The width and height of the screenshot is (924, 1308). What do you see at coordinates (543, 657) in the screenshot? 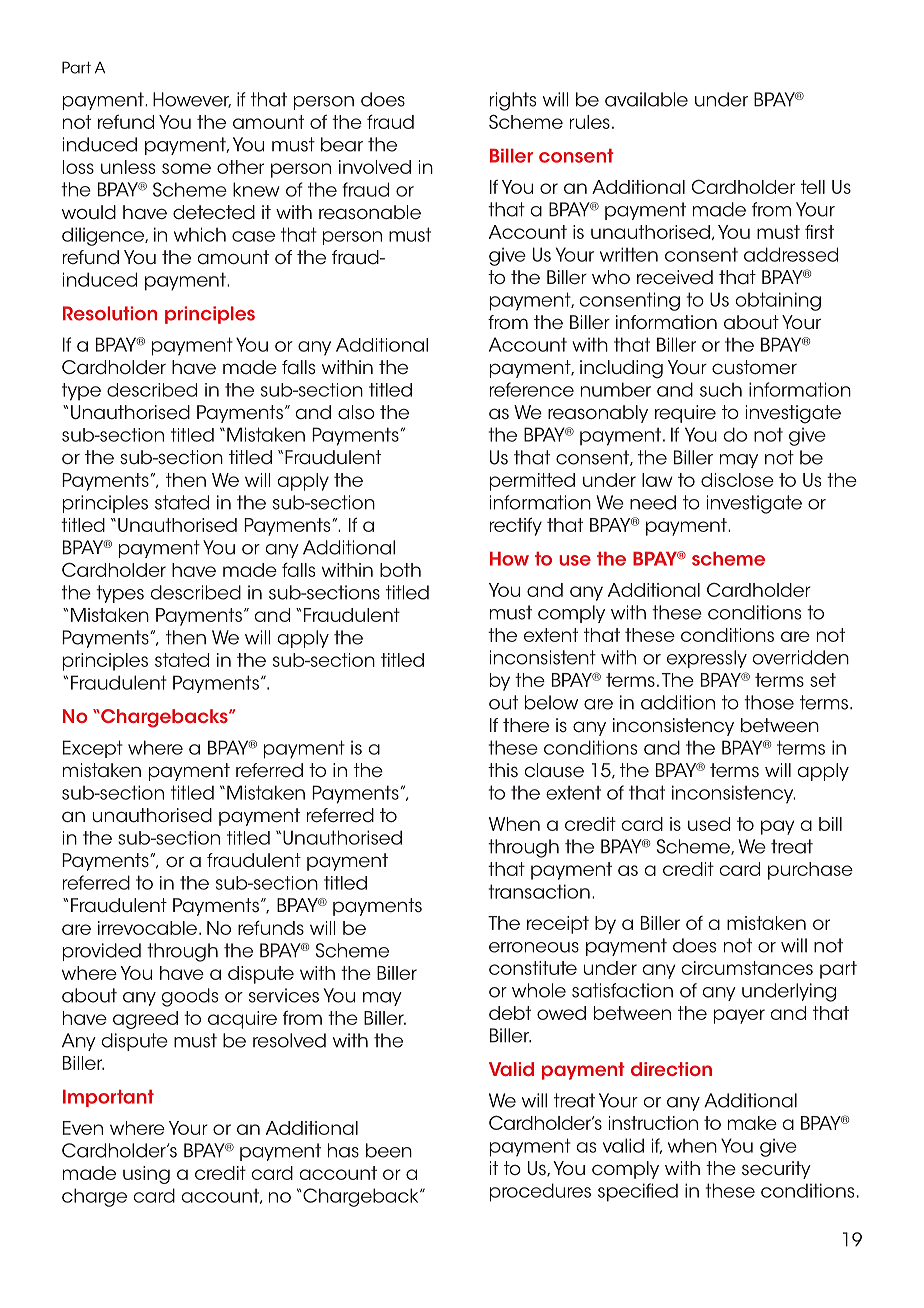
I see `inconsistent` at bounding box center [543, 657].
